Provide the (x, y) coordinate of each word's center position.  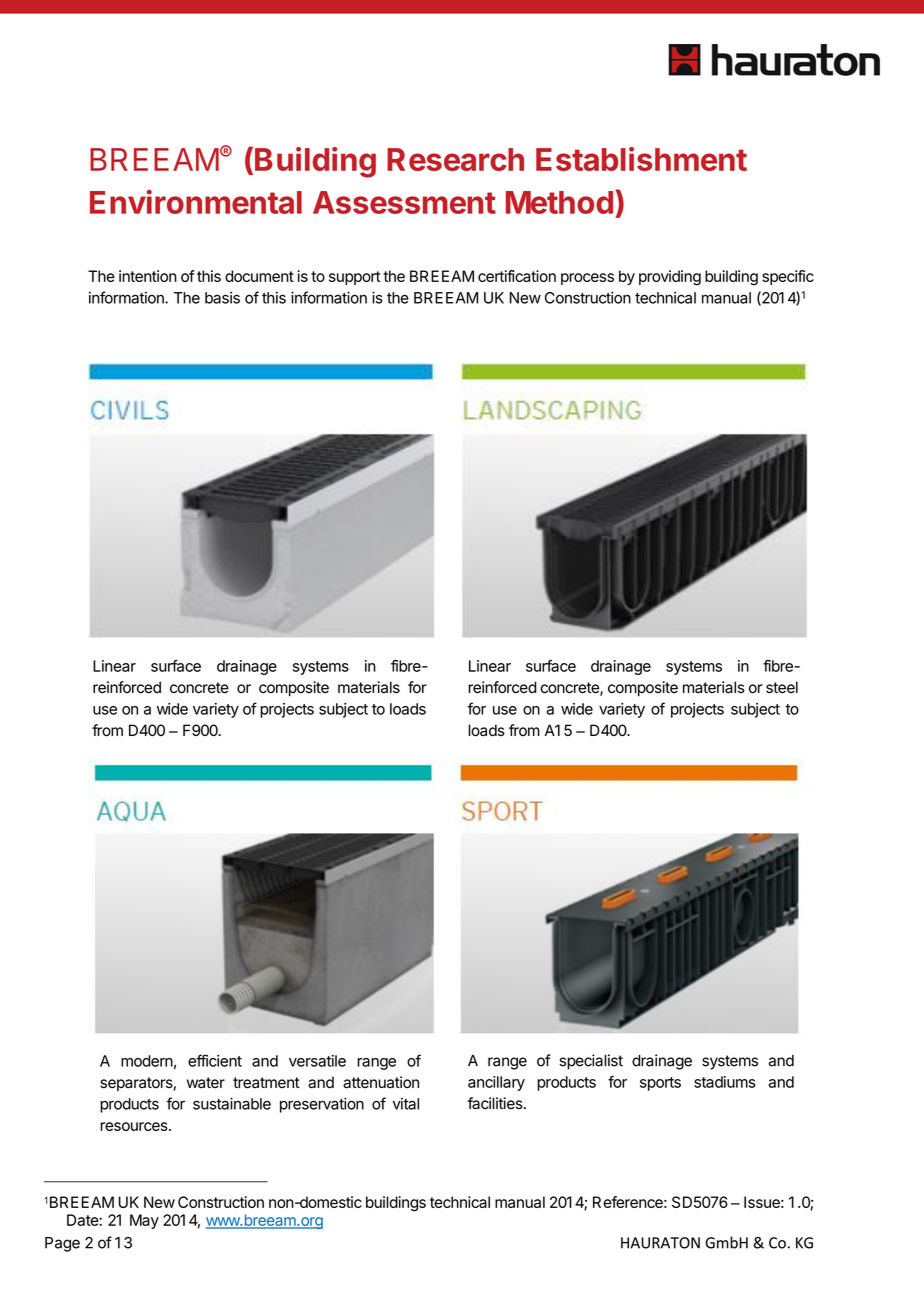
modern (147, 1061)
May (144, 1221)
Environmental (196, 202)
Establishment (641, 159)
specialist (591, 1062)
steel (782, 687)
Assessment (404, 202)
